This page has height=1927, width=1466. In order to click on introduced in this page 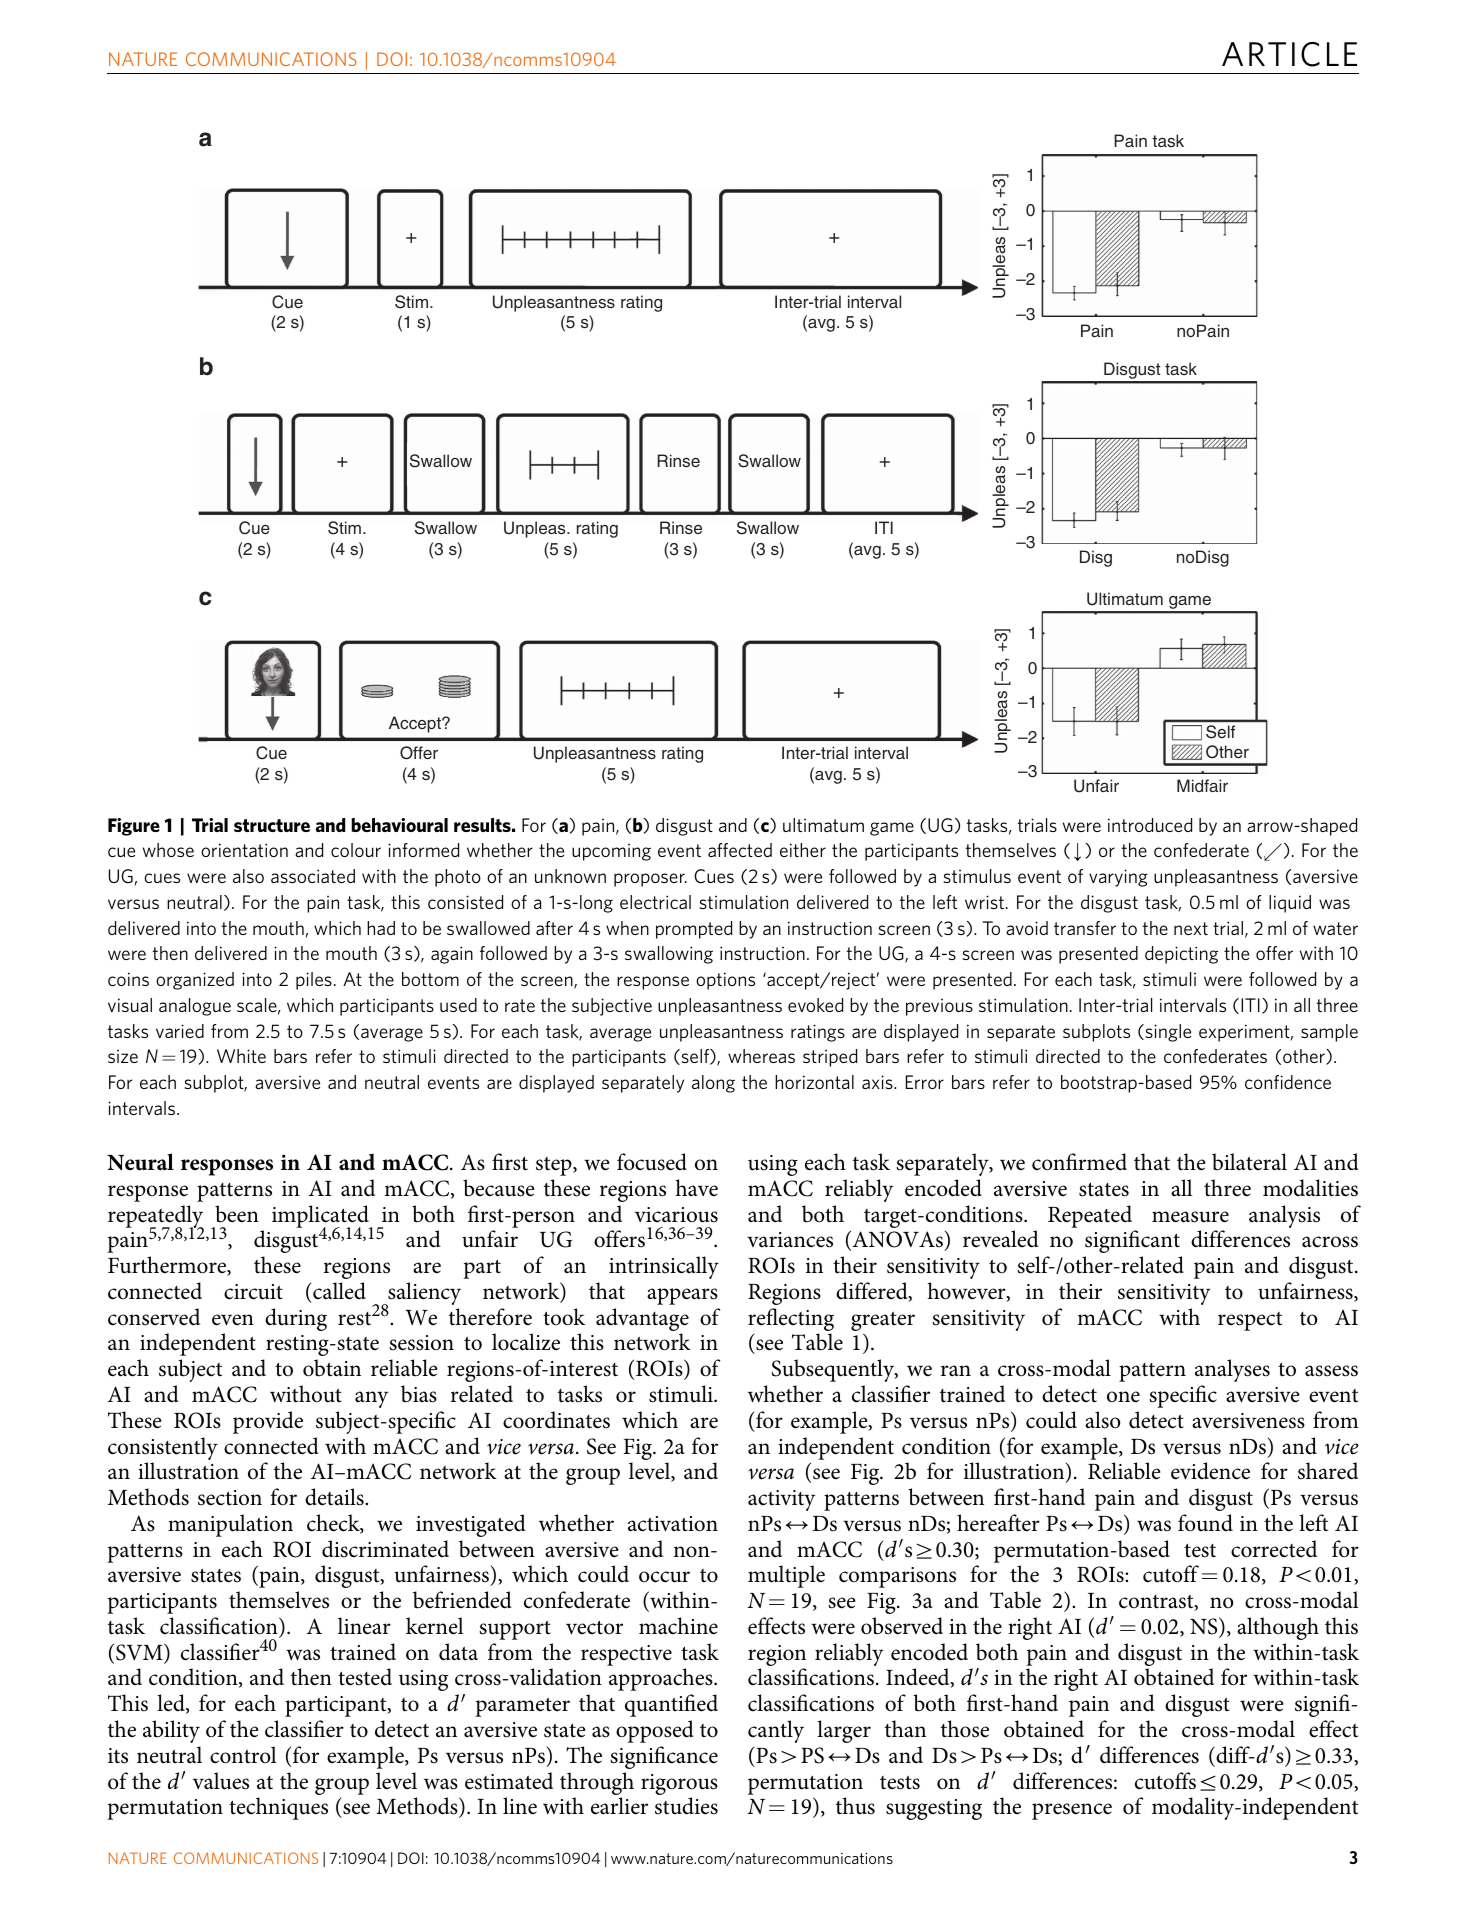, I will do `click(1150, 825)`.
